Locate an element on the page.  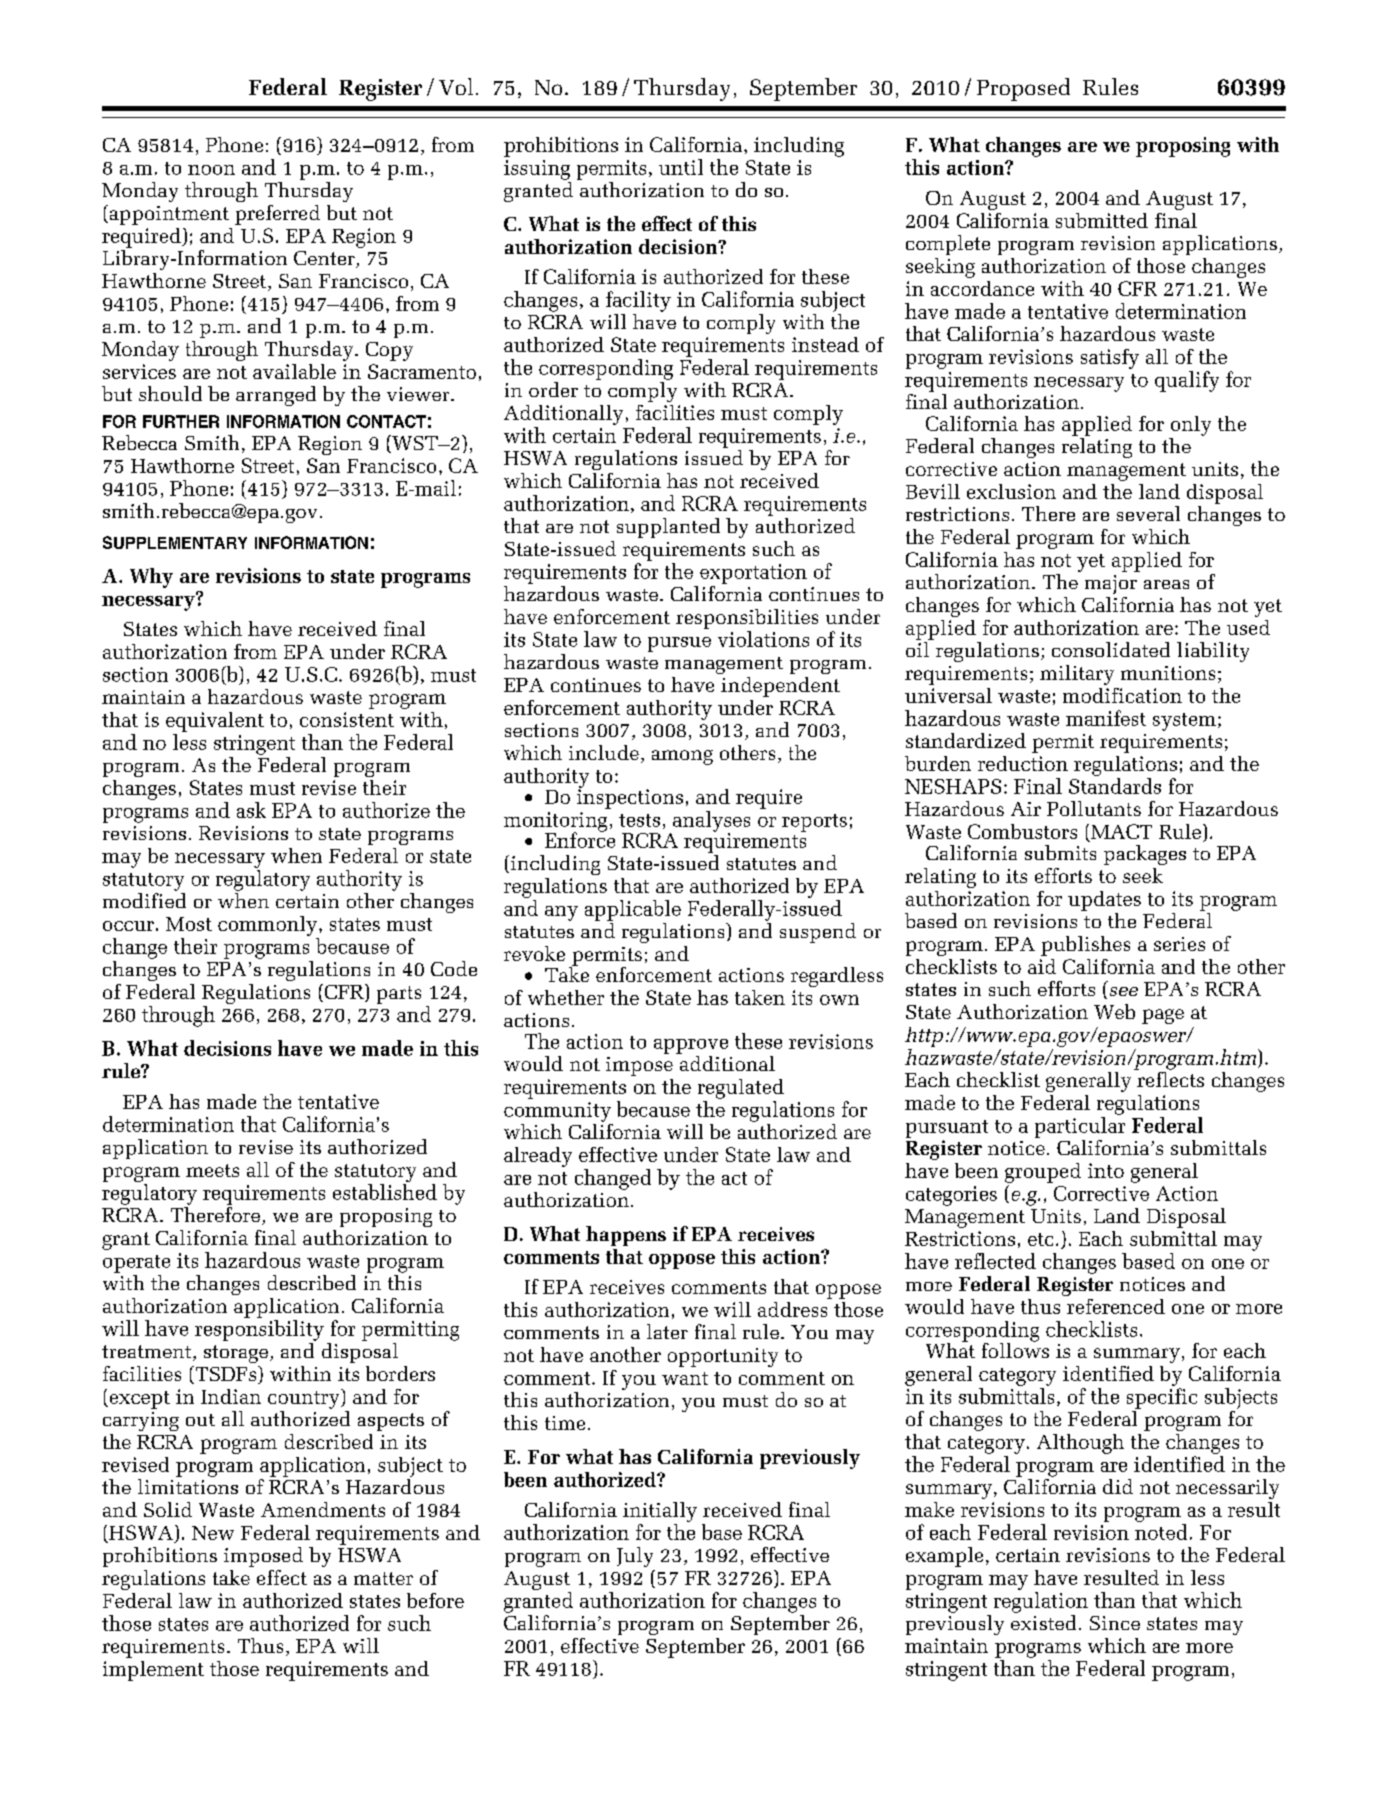
until is located at coordinates (681, 167).
